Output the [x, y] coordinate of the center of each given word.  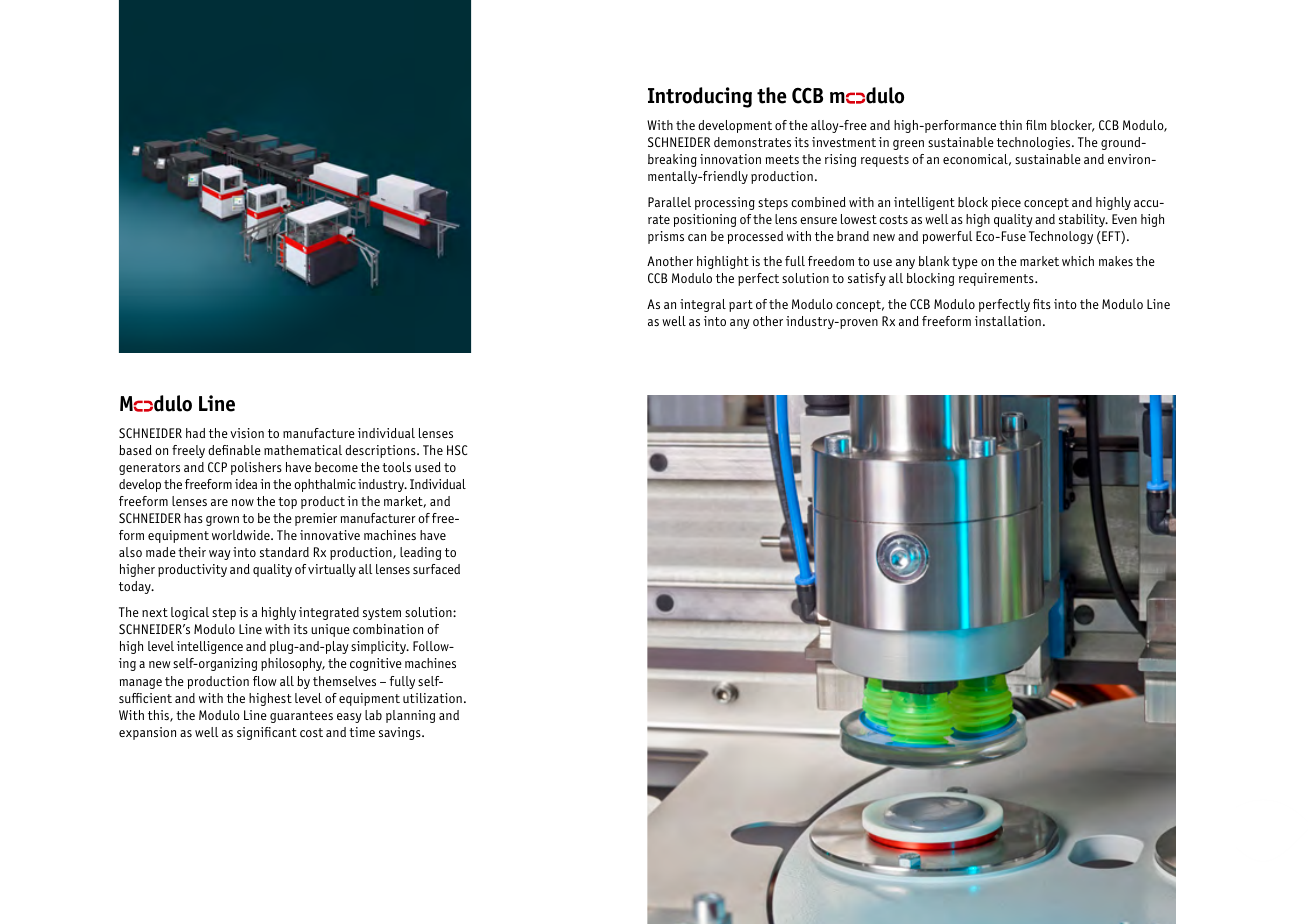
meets [782, 159]
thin [1010, 125]
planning [410, 716]
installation [1008, 321]
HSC [457, 450]
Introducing [700, 97]
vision [247, 433]
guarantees [301, 717]
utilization [432, 698]
